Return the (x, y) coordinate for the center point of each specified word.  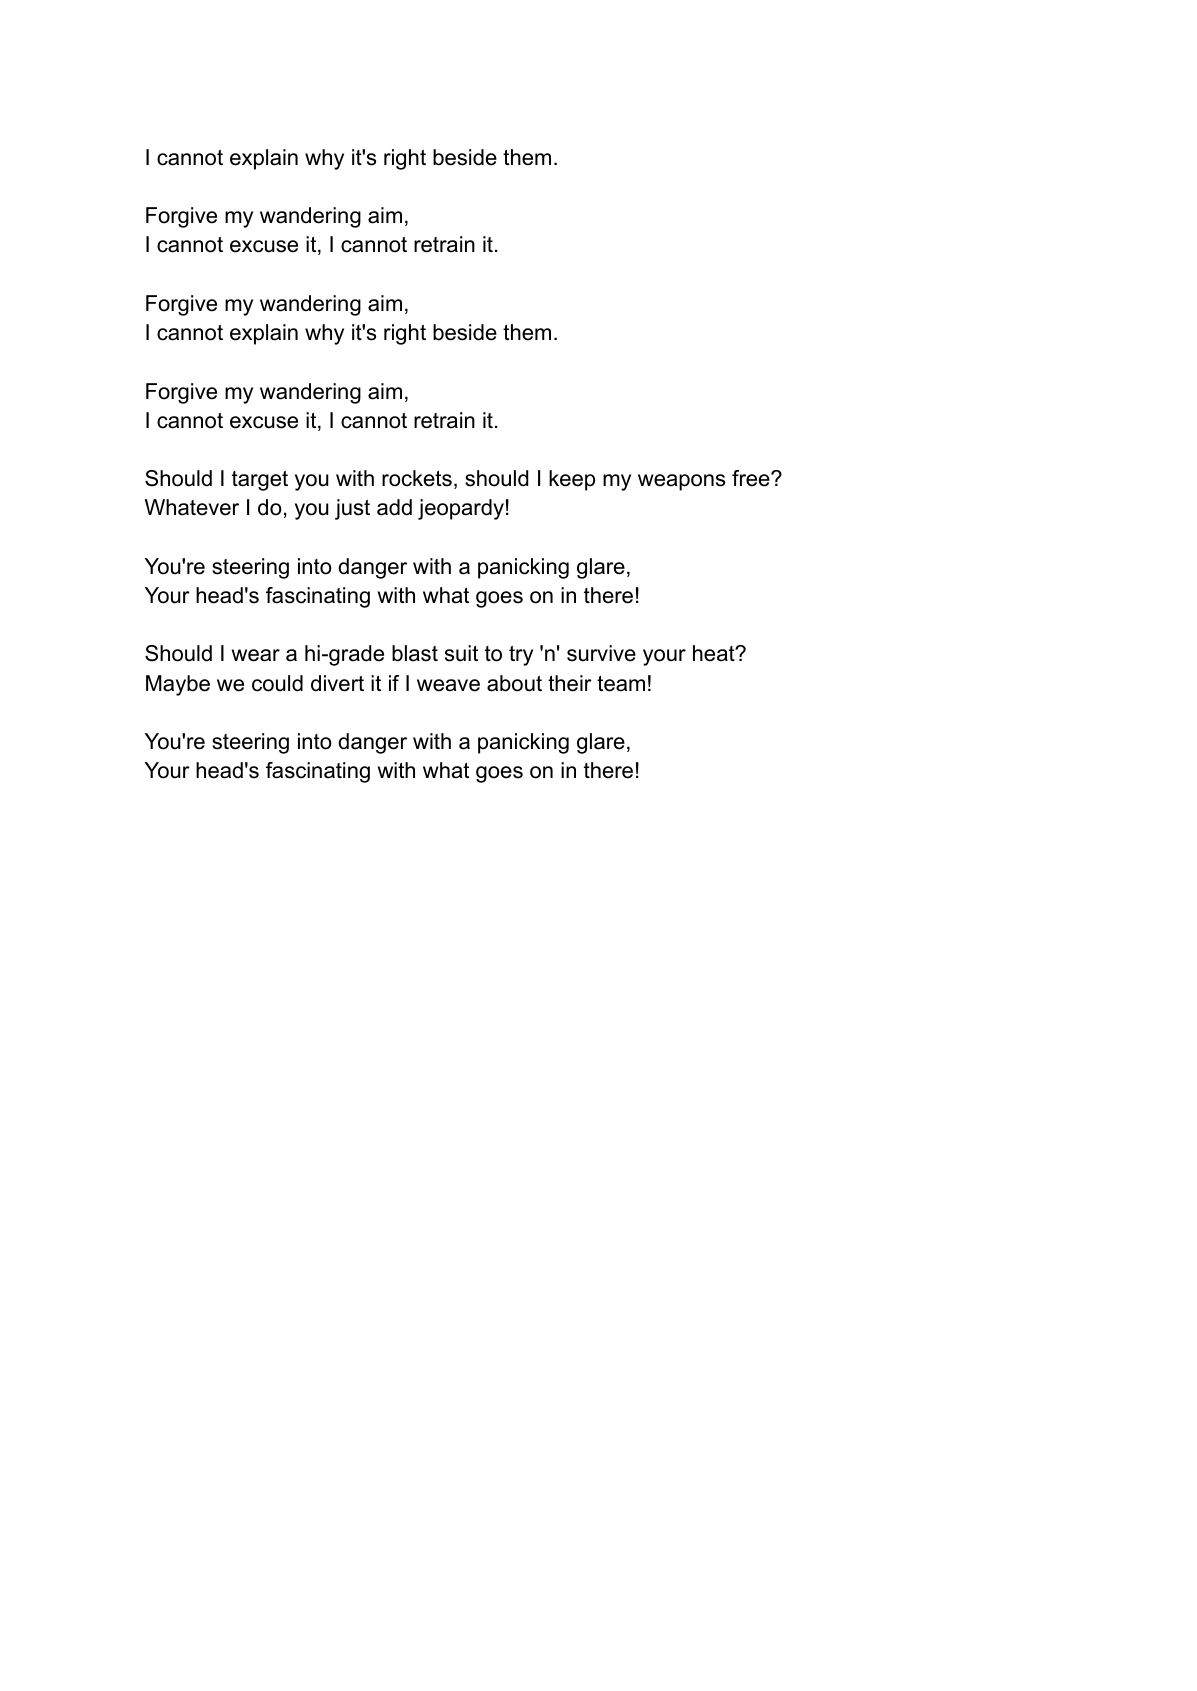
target (260, 481)
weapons (681, 482)
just (352, 509)
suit (461, 653)
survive (601, 653)
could (277, 683)
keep (572, 480)
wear (256, 655)
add (394, 507)
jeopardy (461, 509)
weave (448, 685)
